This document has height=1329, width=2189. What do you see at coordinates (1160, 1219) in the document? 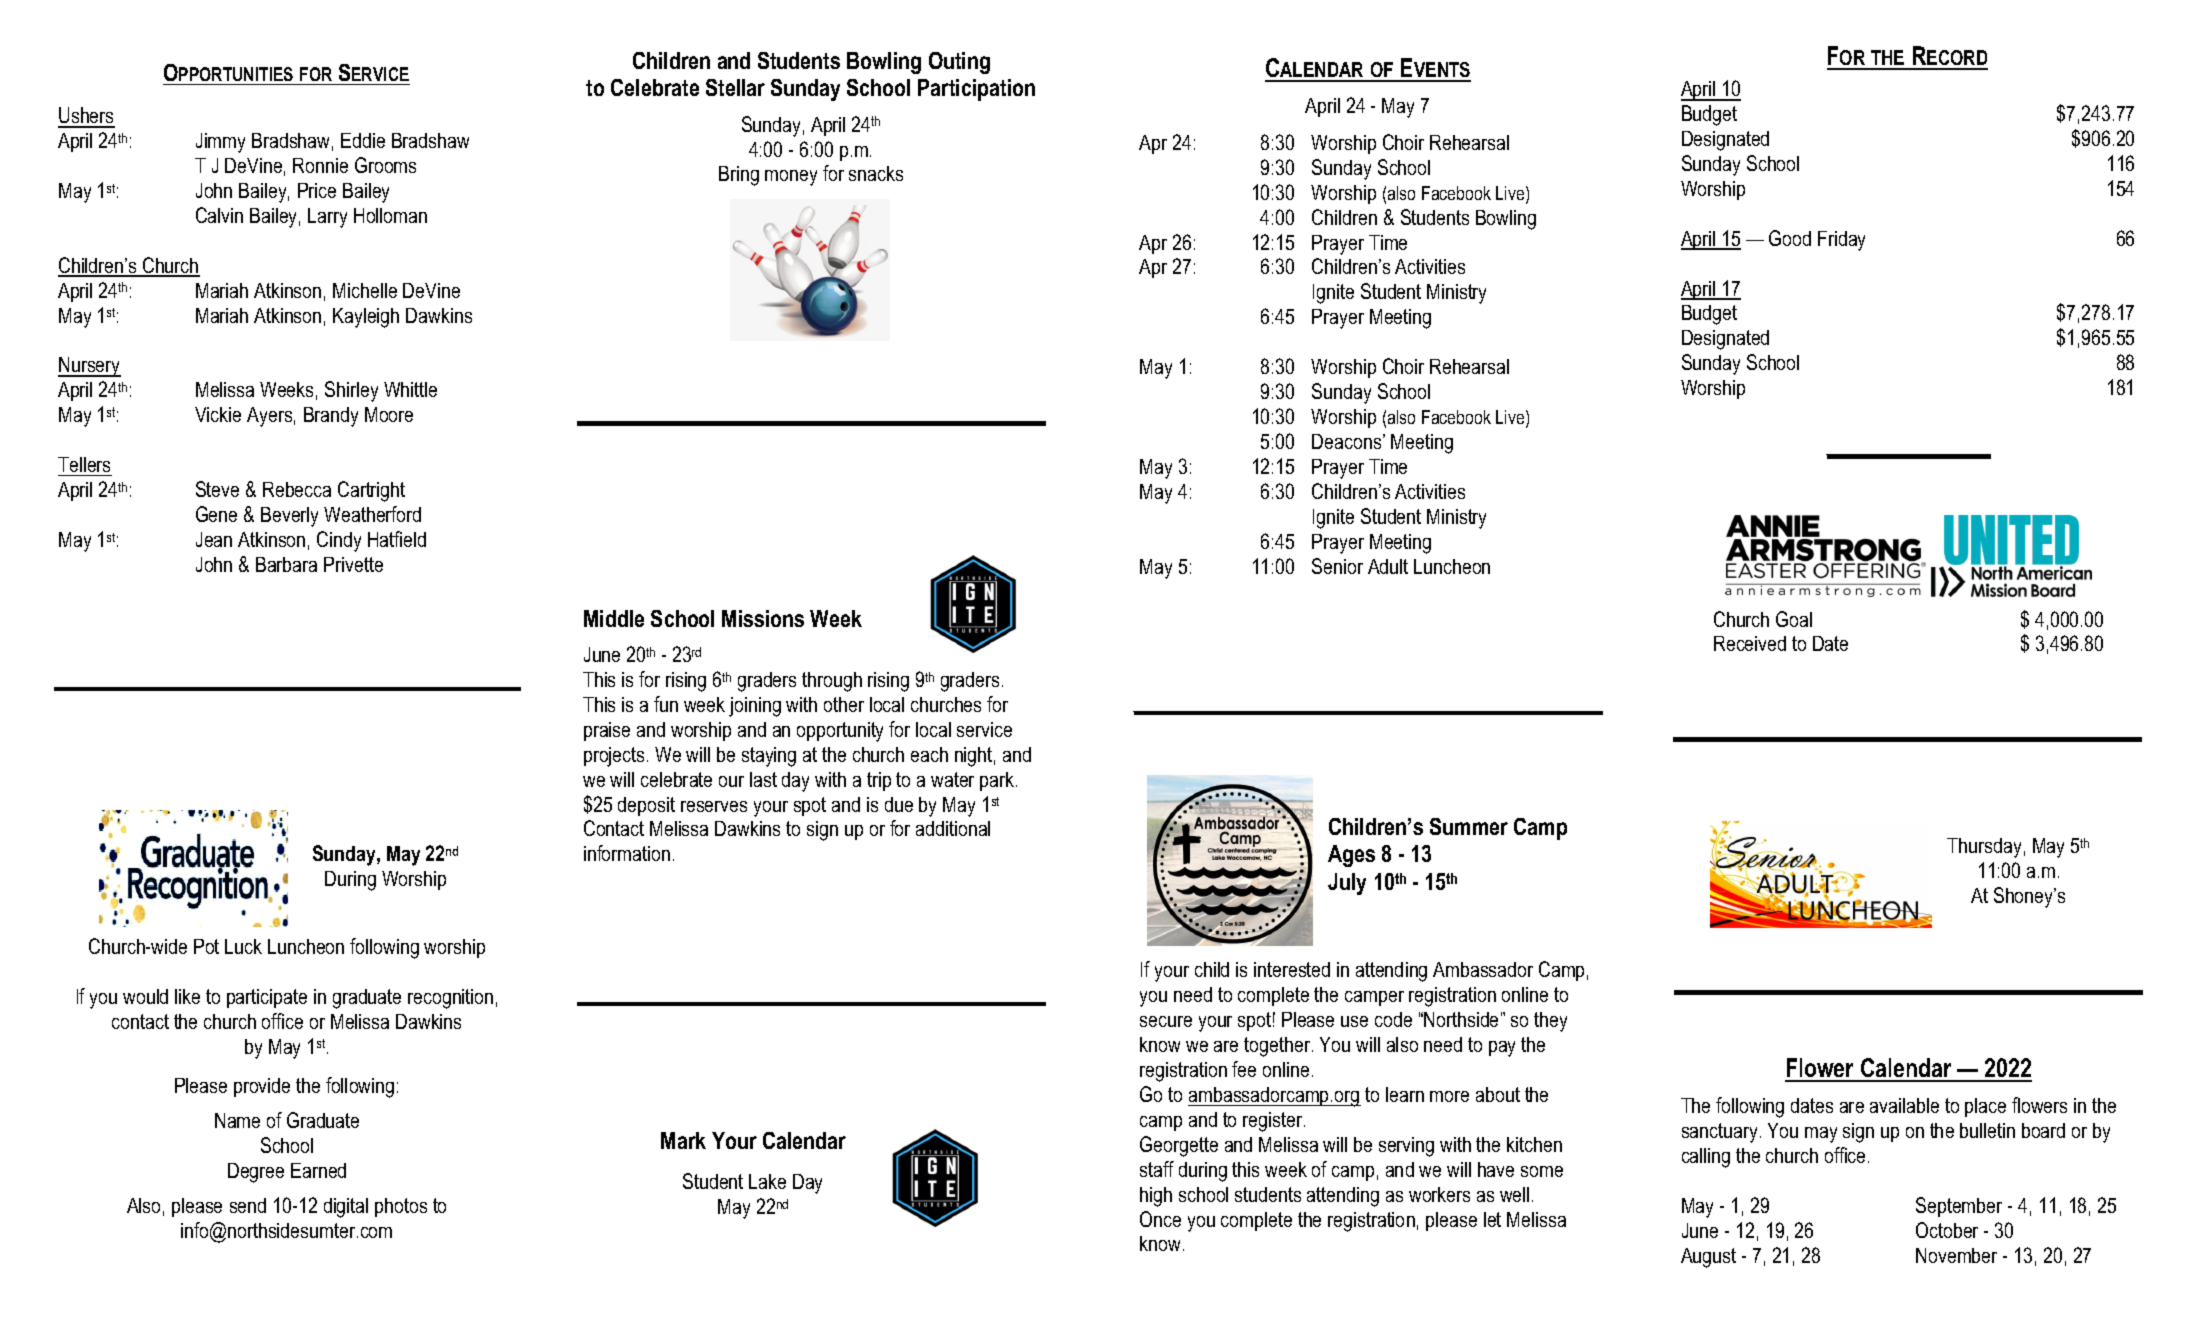
I see `Once` at bounding box center [1160, 1219].
